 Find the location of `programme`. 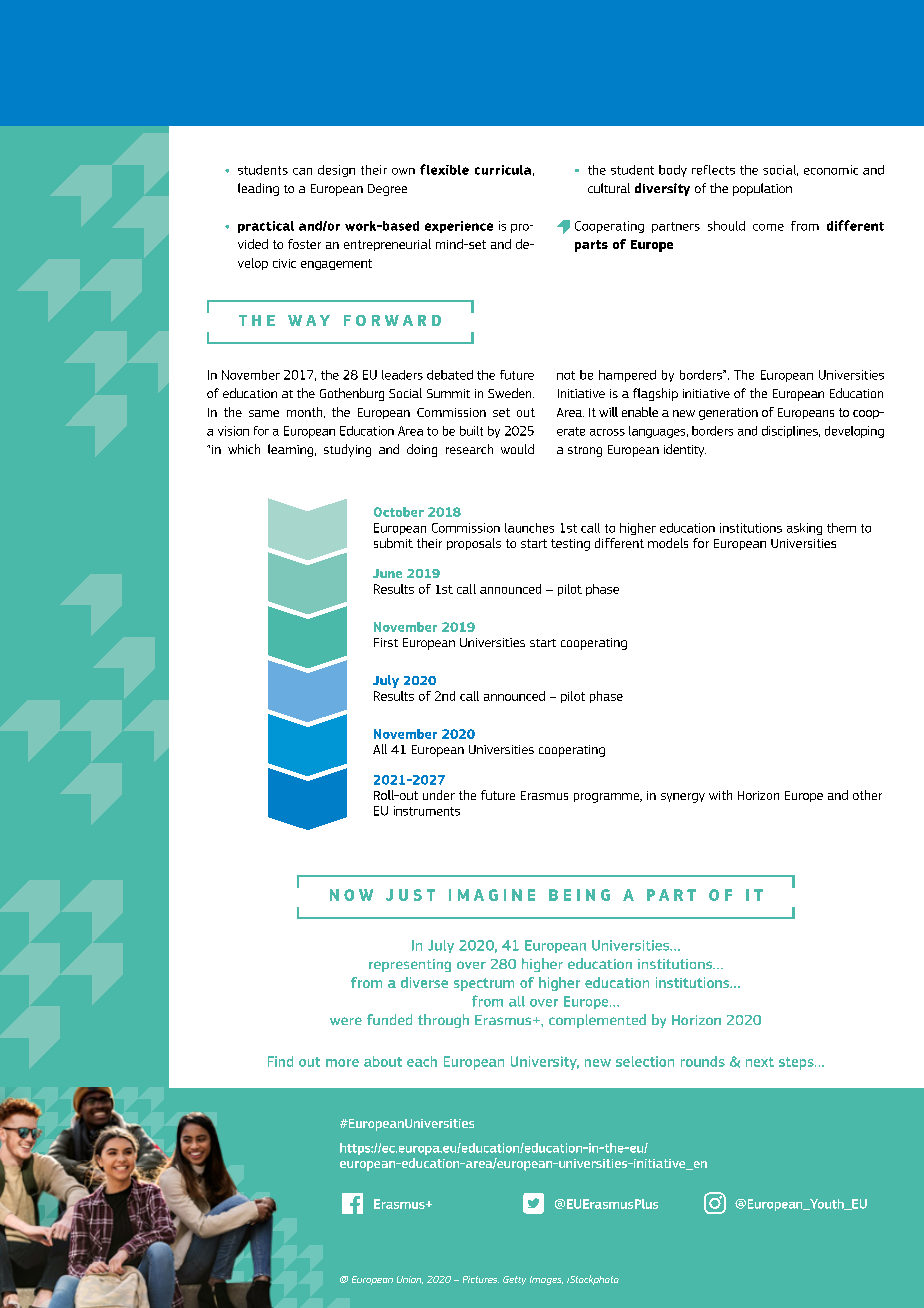

programme is located at coordinates (608, 798).
